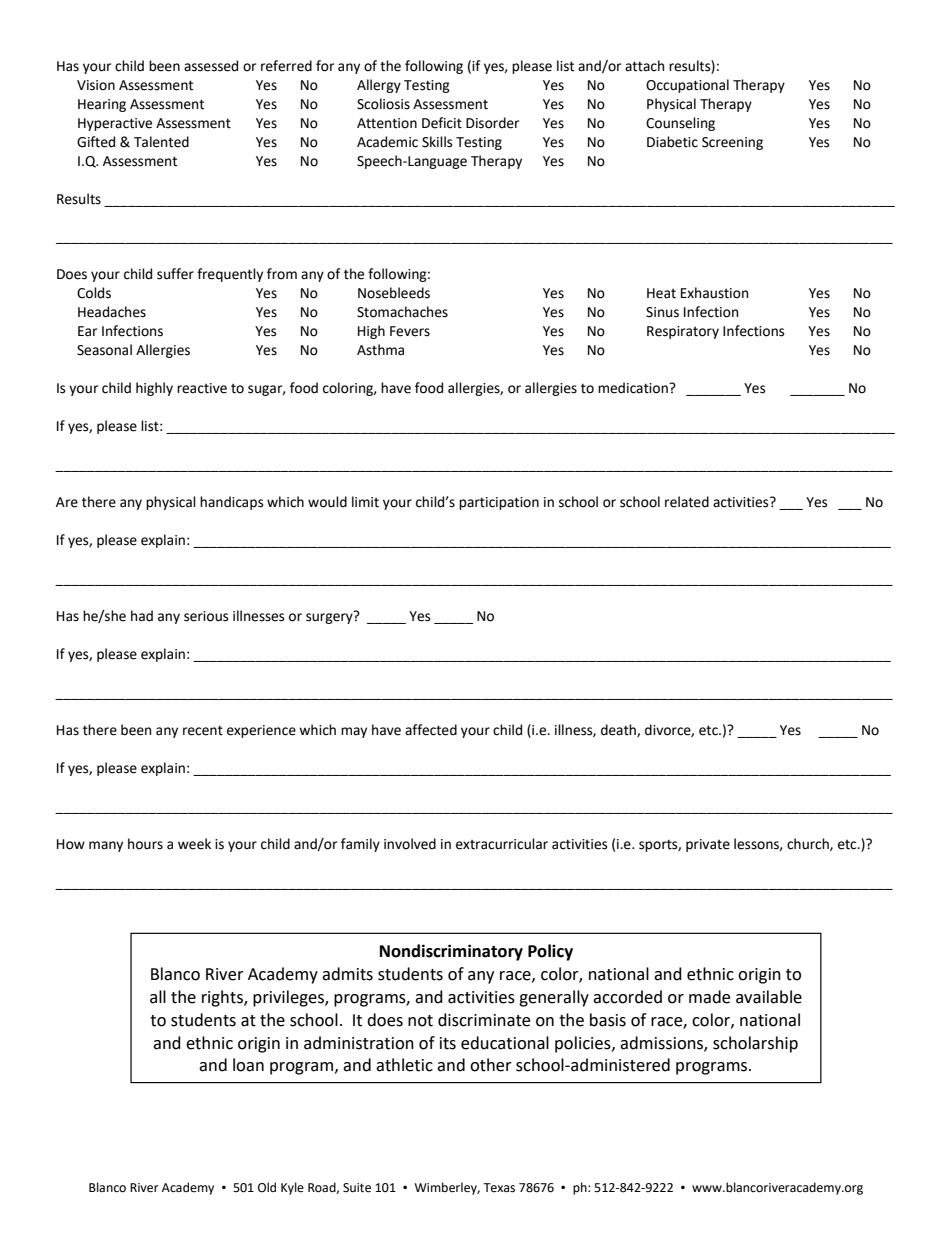 This page has width=952, height=1233. What do you see at coordinates (442, 123) in the page?
I see `Deficit` at bounding box center [442, 123].
